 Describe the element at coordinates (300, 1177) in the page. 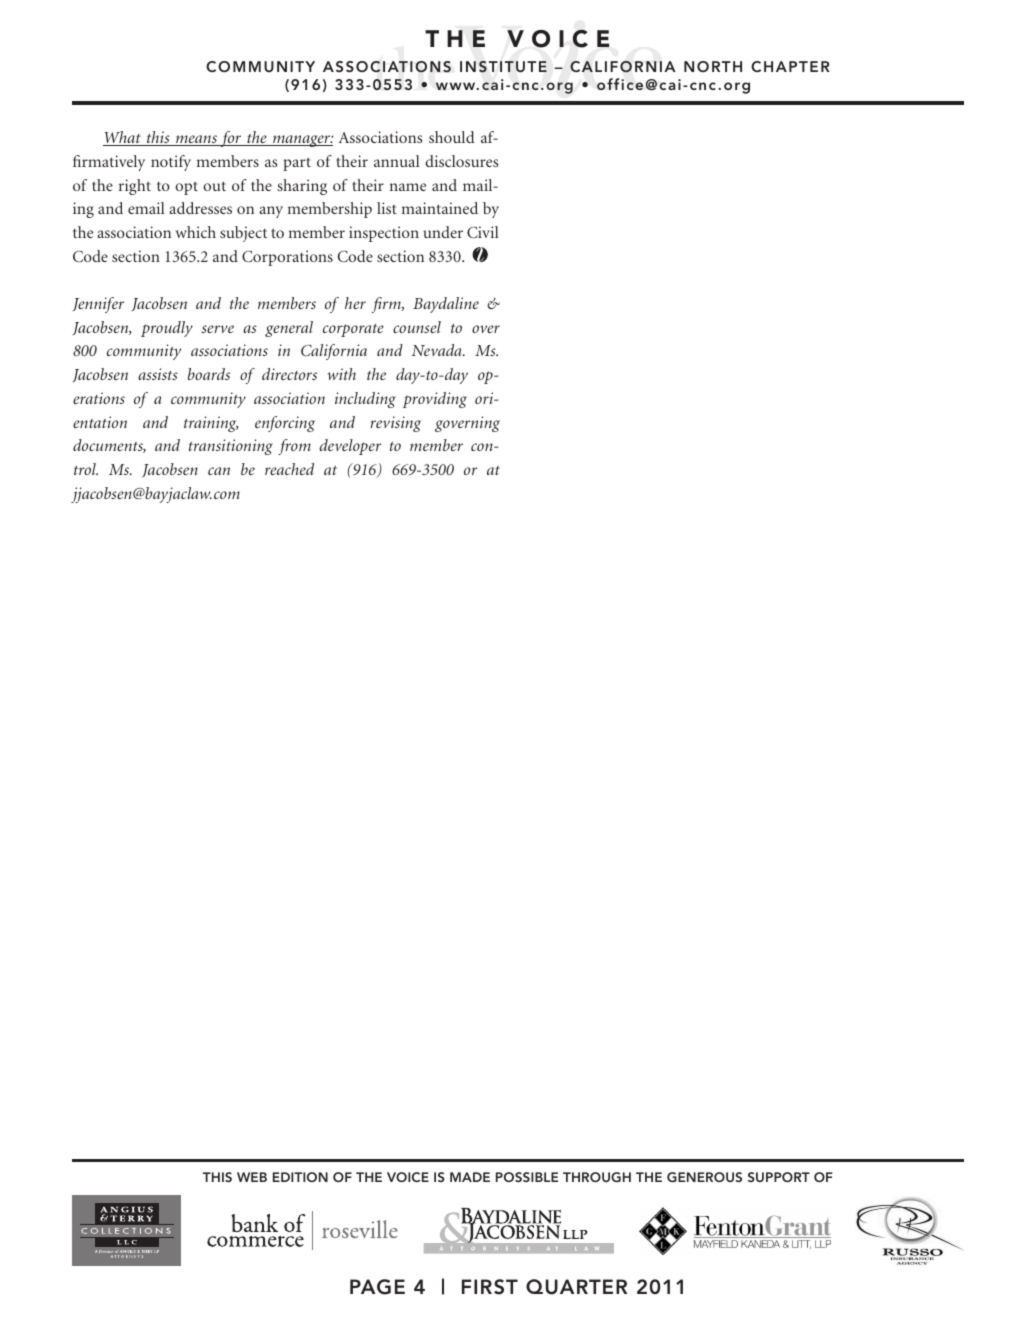

I see `EDITION` at that location.
